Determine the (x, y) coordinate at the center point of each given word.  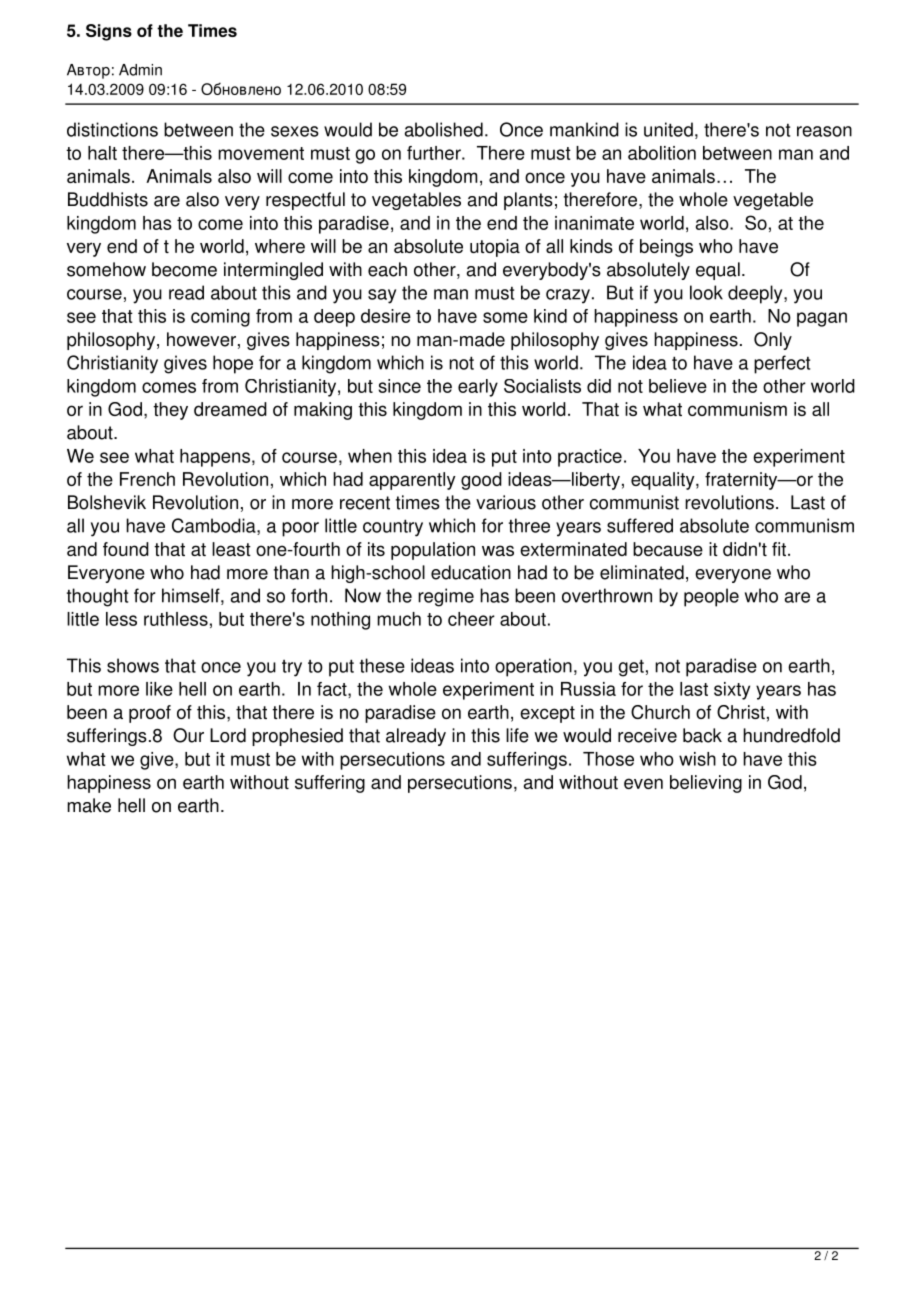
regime (446, 597)
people (711, 597)
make (89, 805)
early (478, 388)
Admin (140, 70)
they (170, 411)
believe (678, 386)
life (517, 735)
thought (97, 597)
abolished (444, 129)
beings (666, 248)
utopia (495, 248)
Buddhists (108, 199)
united (668, 129)
